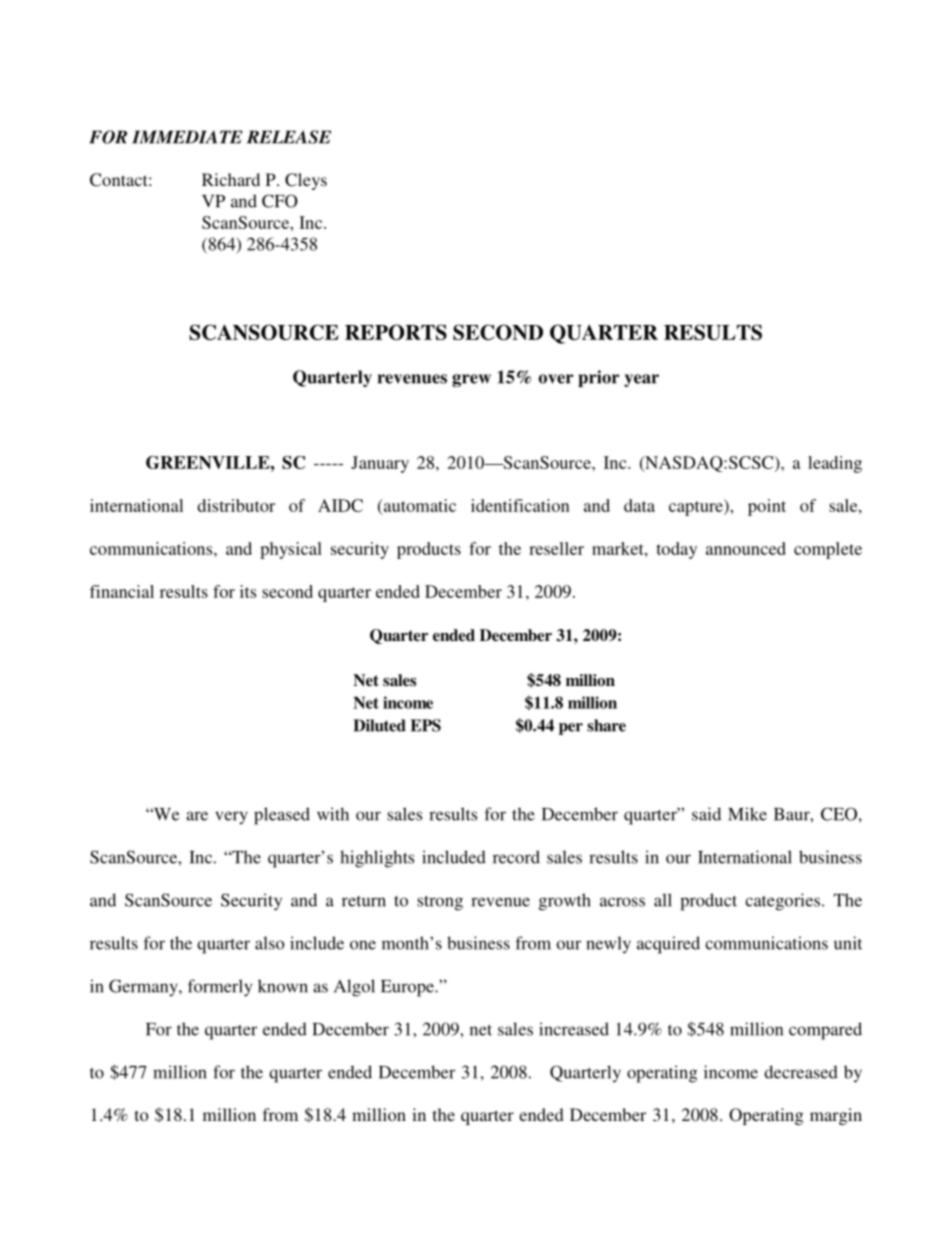 This document has height=1233, width=952. Describe the element at coordinates (556, 548) in the document. I see `reseller` at that location.
